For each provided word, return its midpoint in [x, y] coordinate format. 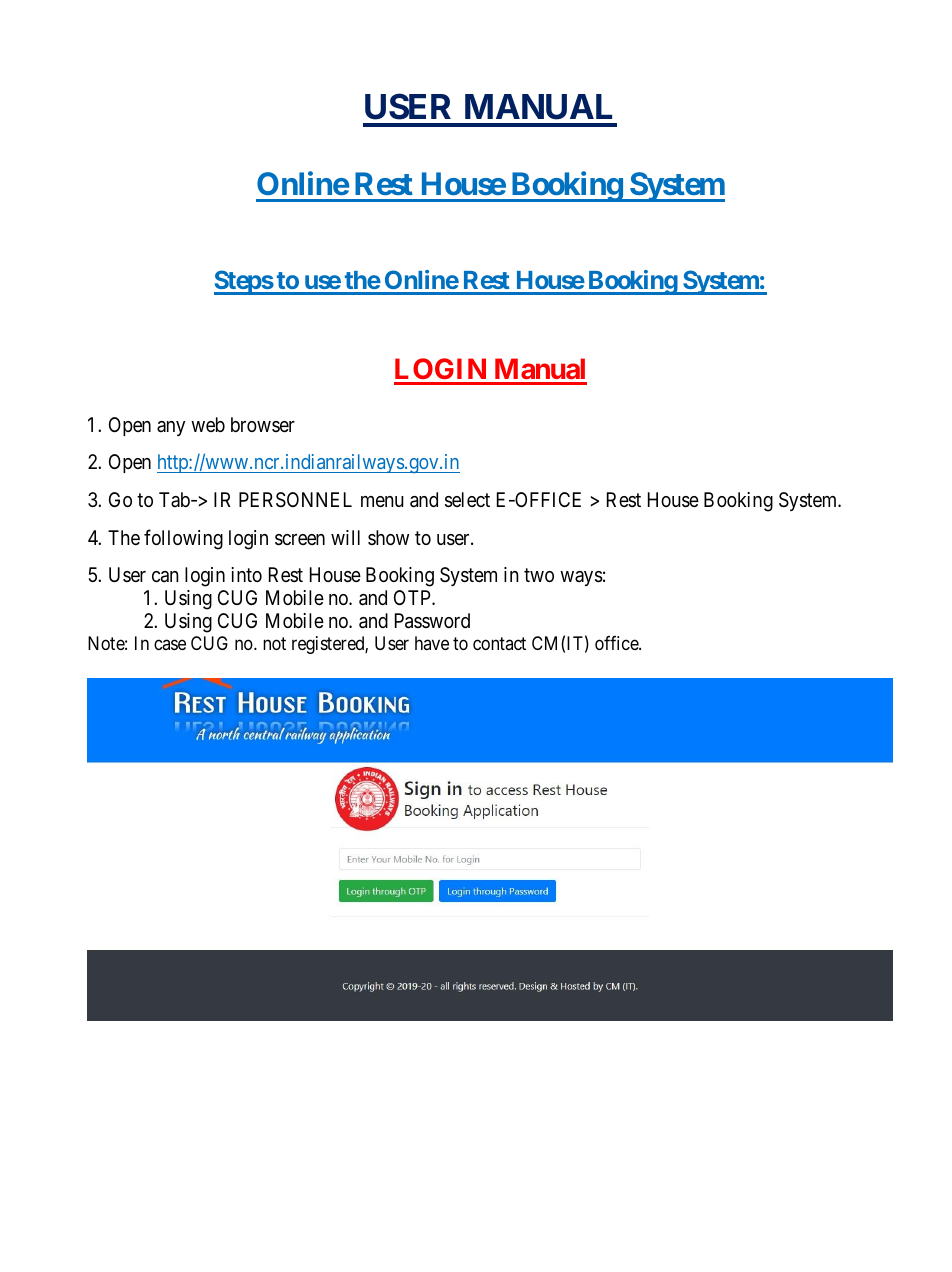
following [183, 539]
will [345, 537]
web [208, 424]
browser [263, 424]
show [388, 537]
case [170, 645]
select [467, 500]
